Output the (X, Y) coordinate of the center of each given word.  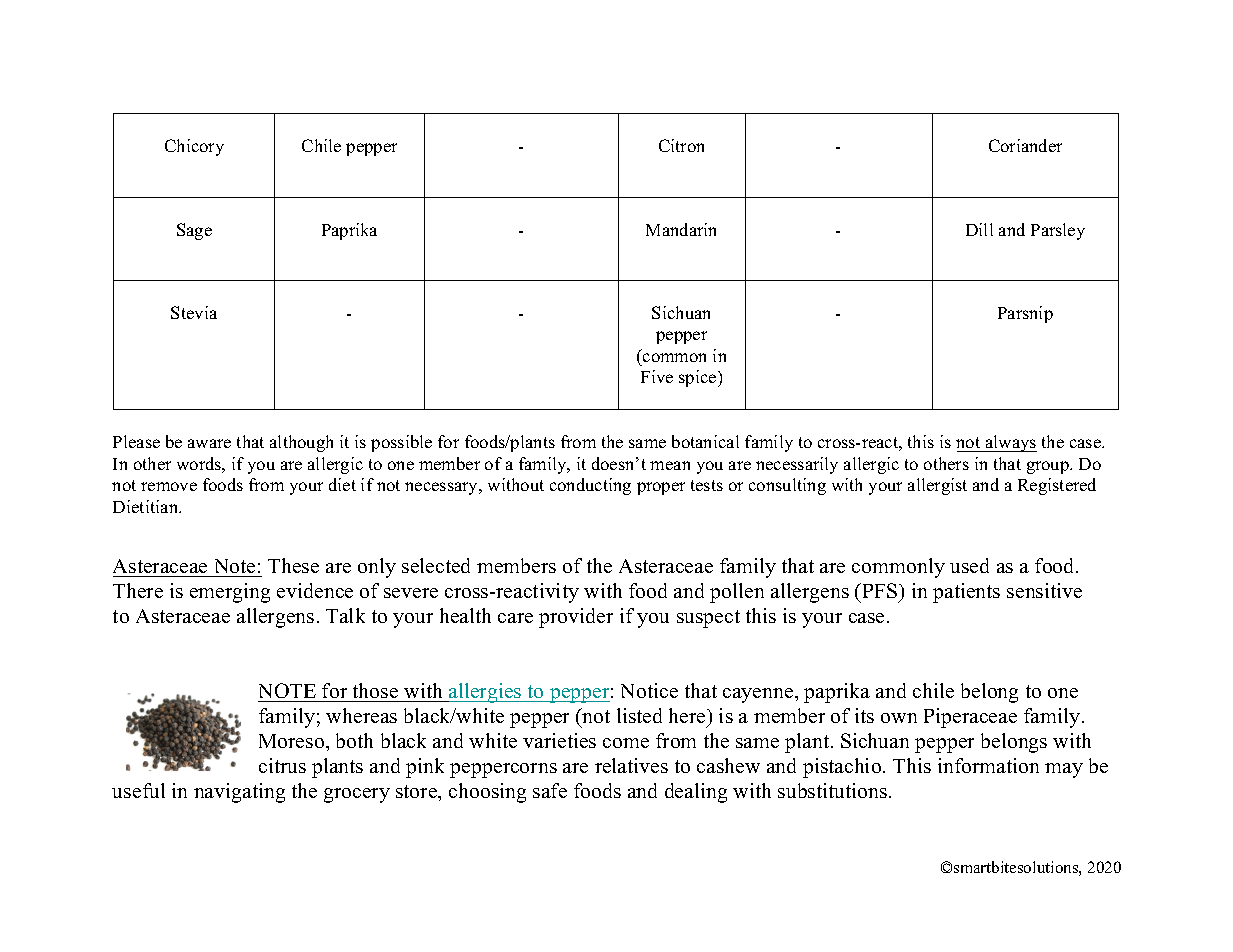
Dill (979, 229)
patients (966, 593)
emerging (230, 593)
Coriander (1025, 145)
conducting (590, 486)
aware (209, 443)
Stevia (194, 312)
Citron (681, 145)
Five (657, 376)
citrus (282, 765)
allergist (937, 486)
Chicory (194, 147)
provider (576, 618)
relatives (631, 765)
